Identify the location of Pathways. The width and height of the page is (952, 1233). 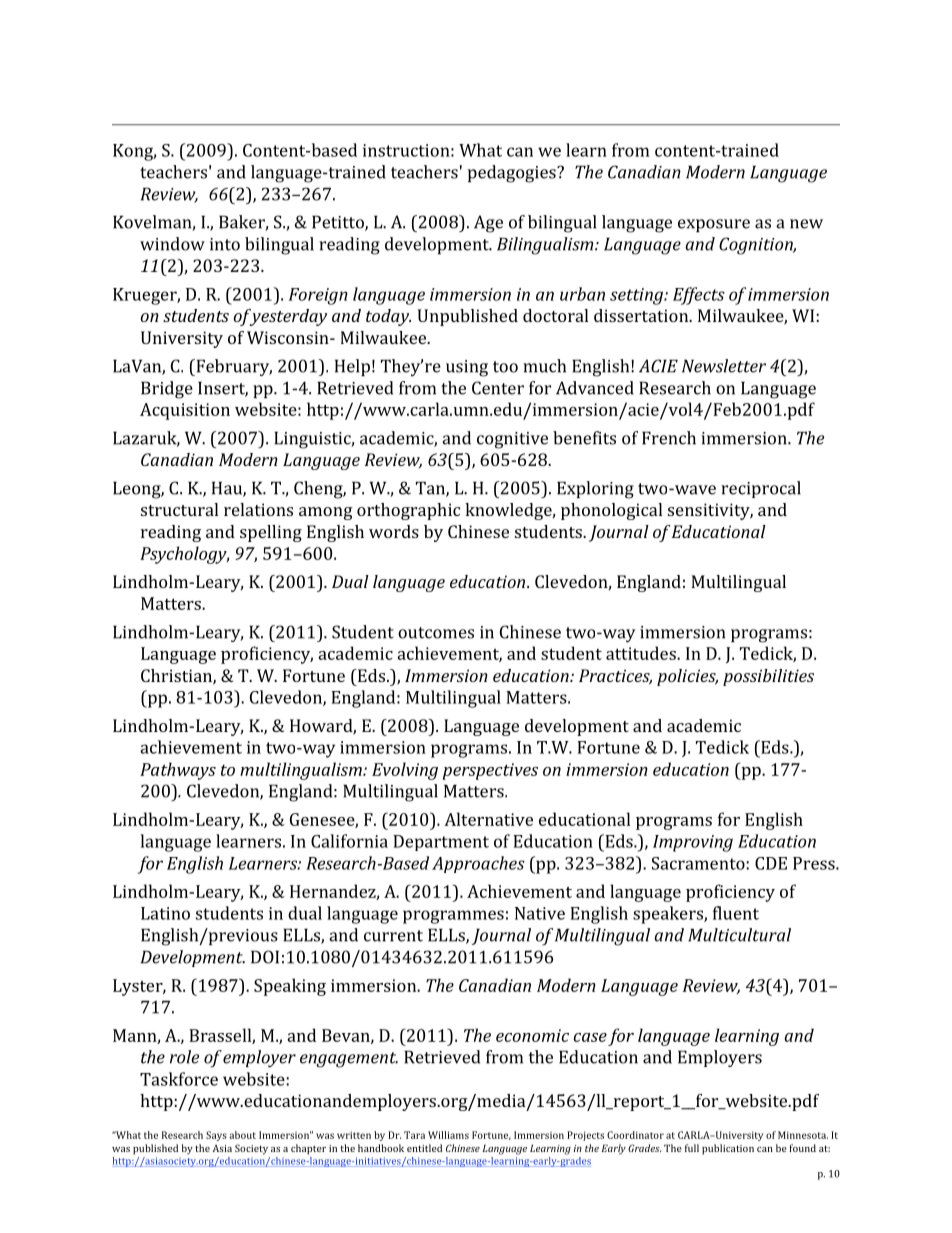
(178, 771).
